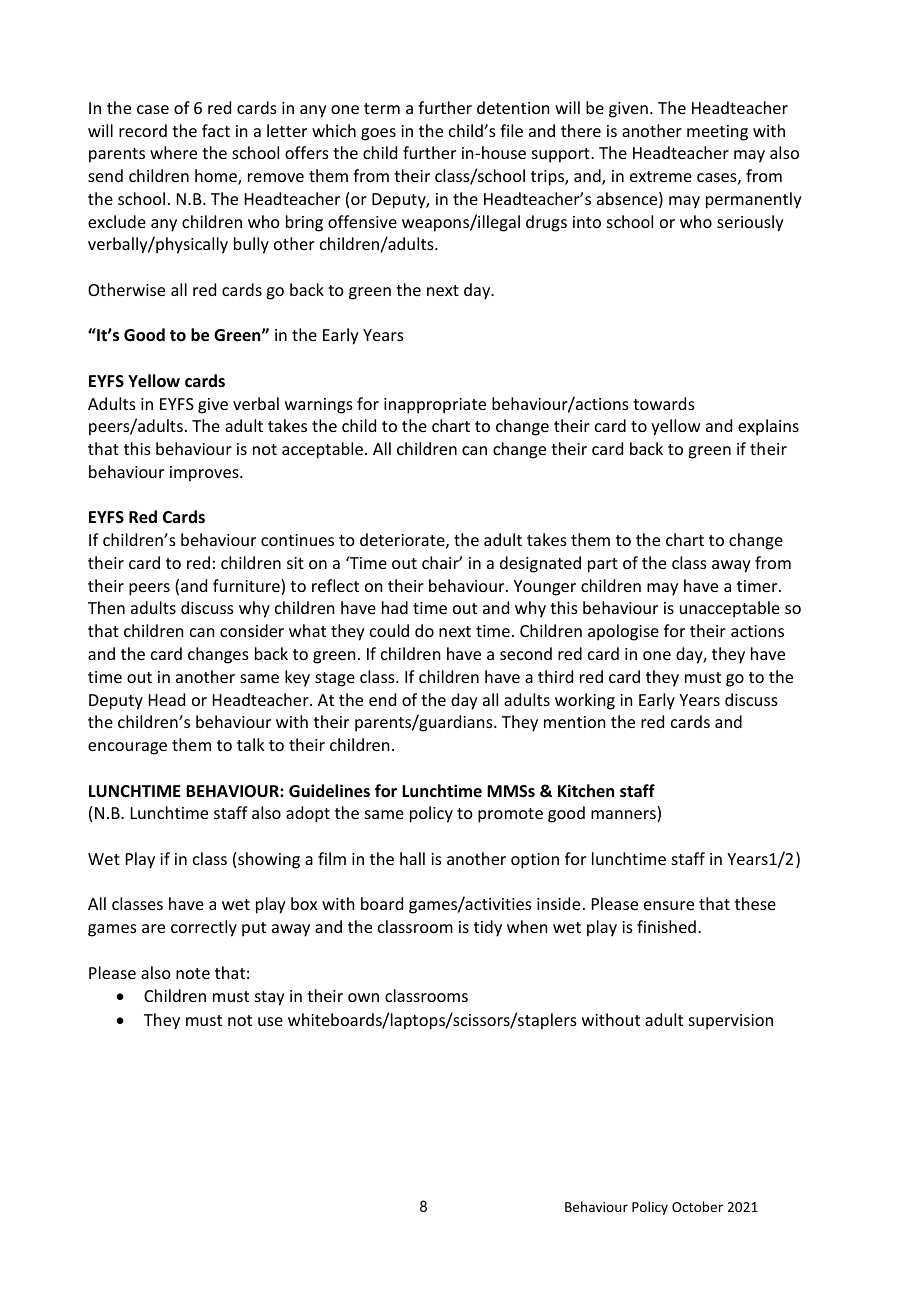 The image size is (924, 1308). I want to click on could, so click(389, 630).
